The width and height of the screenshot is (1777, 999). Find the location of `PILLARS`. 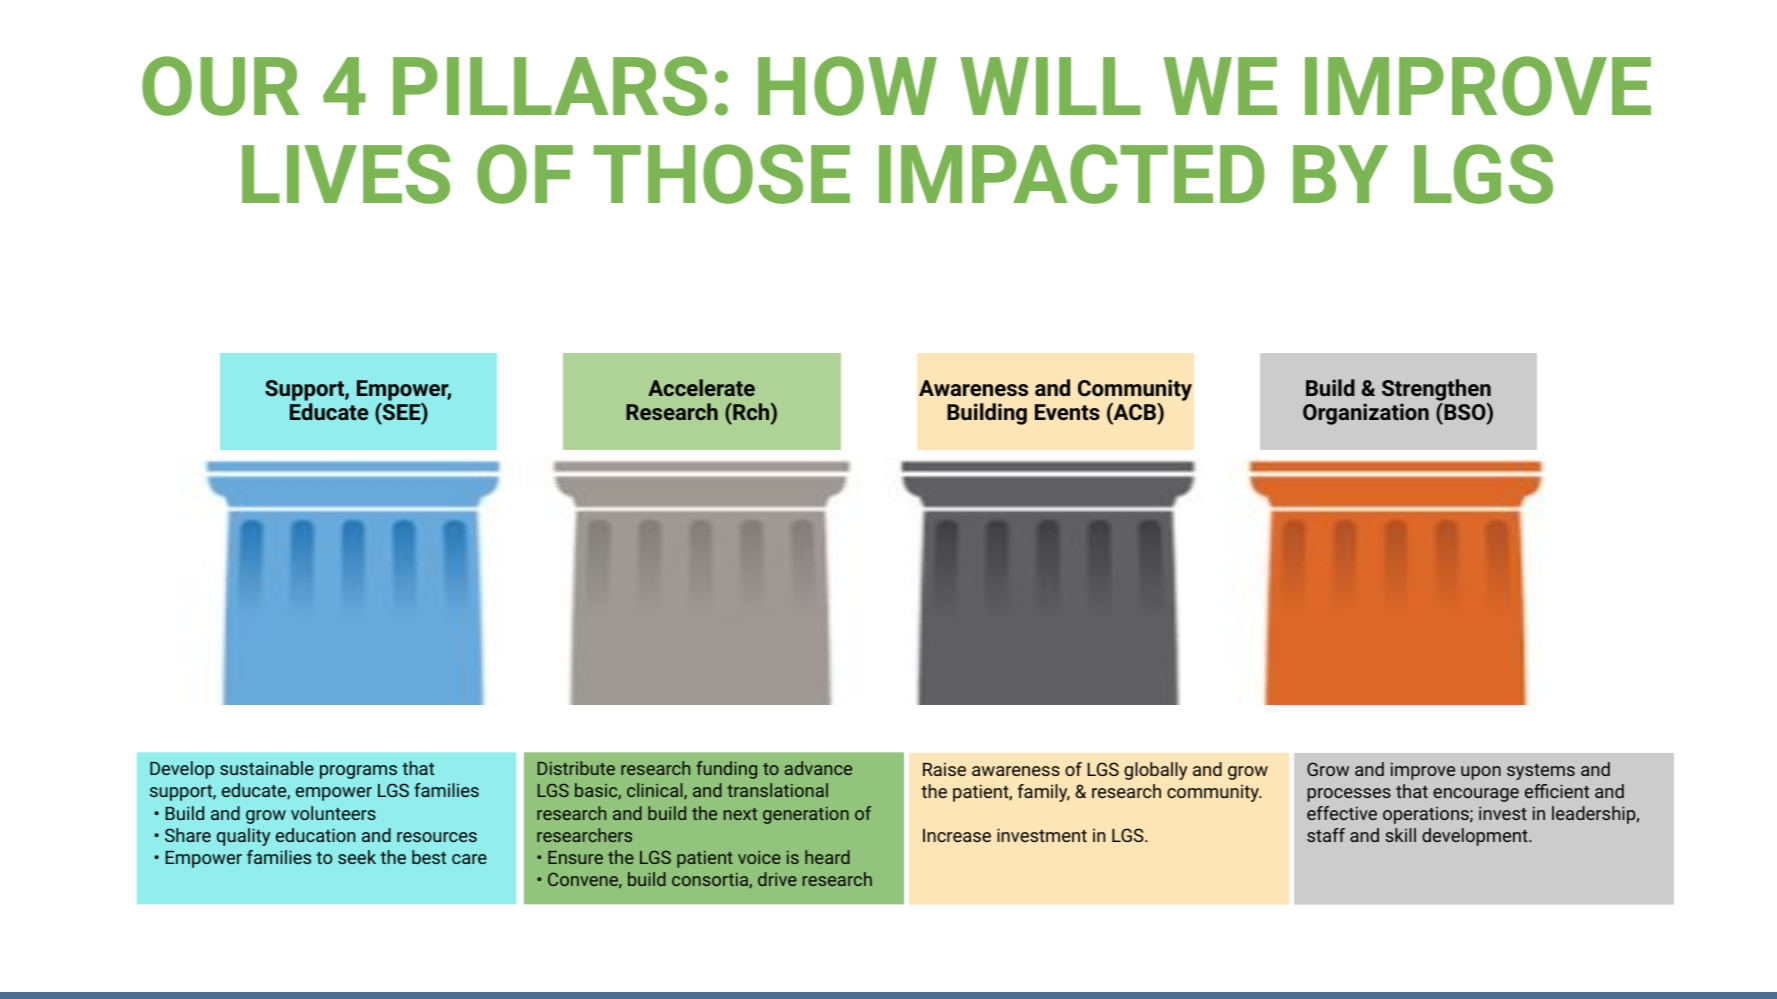

PILLARS is located at coordinates (550, 86).
